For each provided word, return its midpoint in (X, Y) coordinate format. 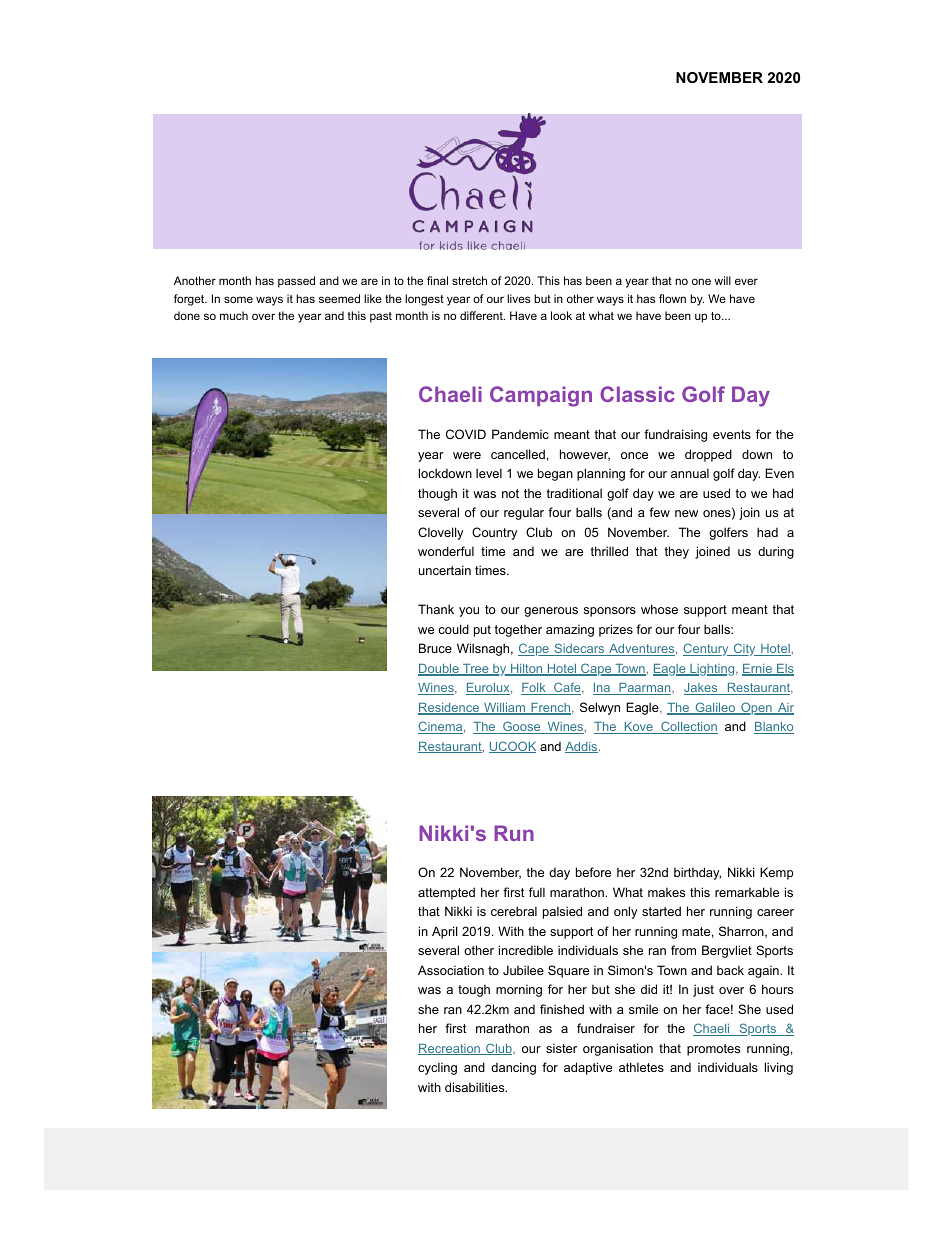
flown (672, 298)
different (482, 315)
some (238, 299)
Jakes (702, 689)
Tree (476, 670)
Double (439, 670)
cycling (437, 1068)
